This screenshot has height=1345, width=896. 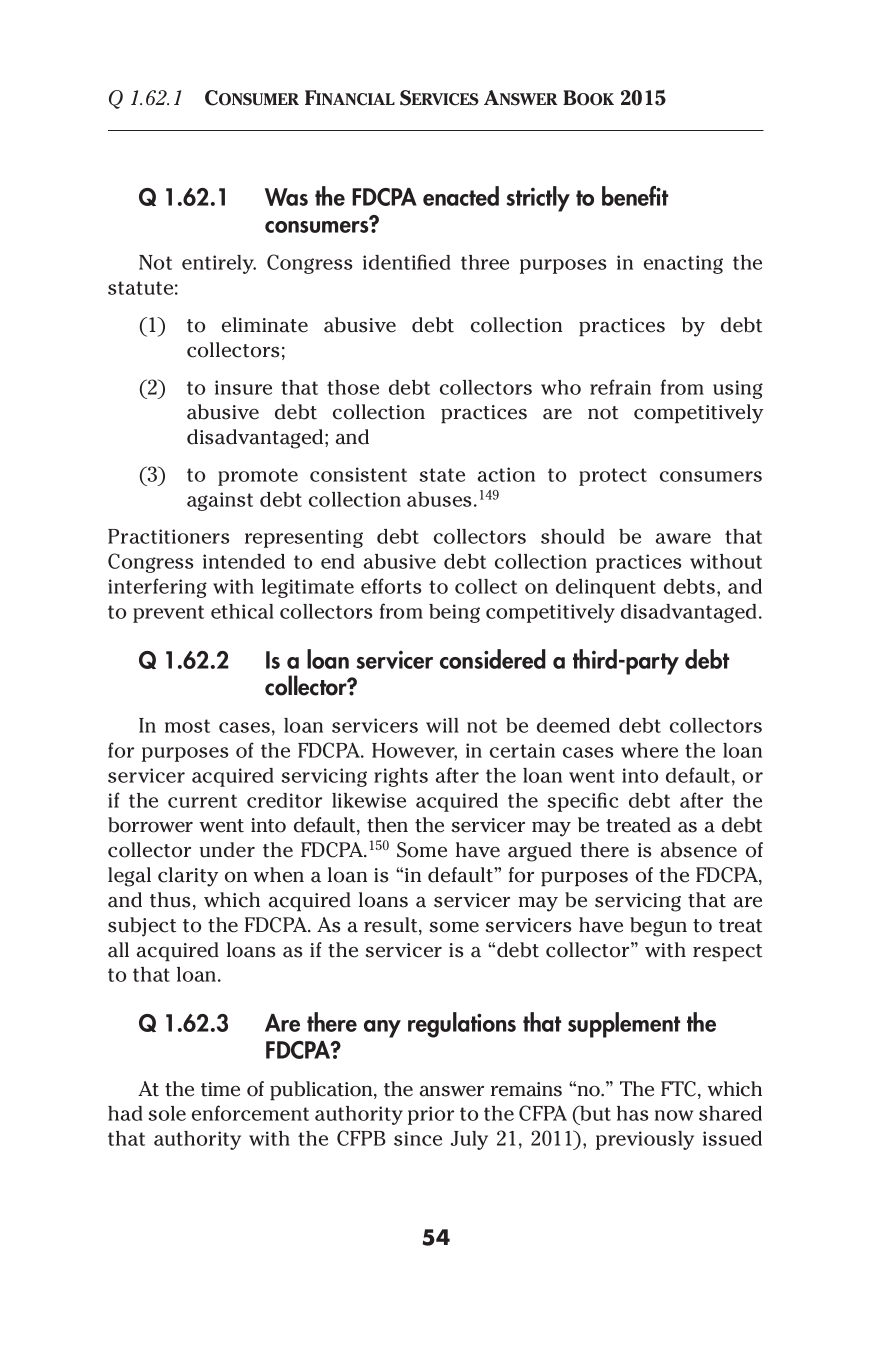 What do you see at coordinates (219, 264) in the screenshot?
I see `entirely` at bounding box center [219, 264].
